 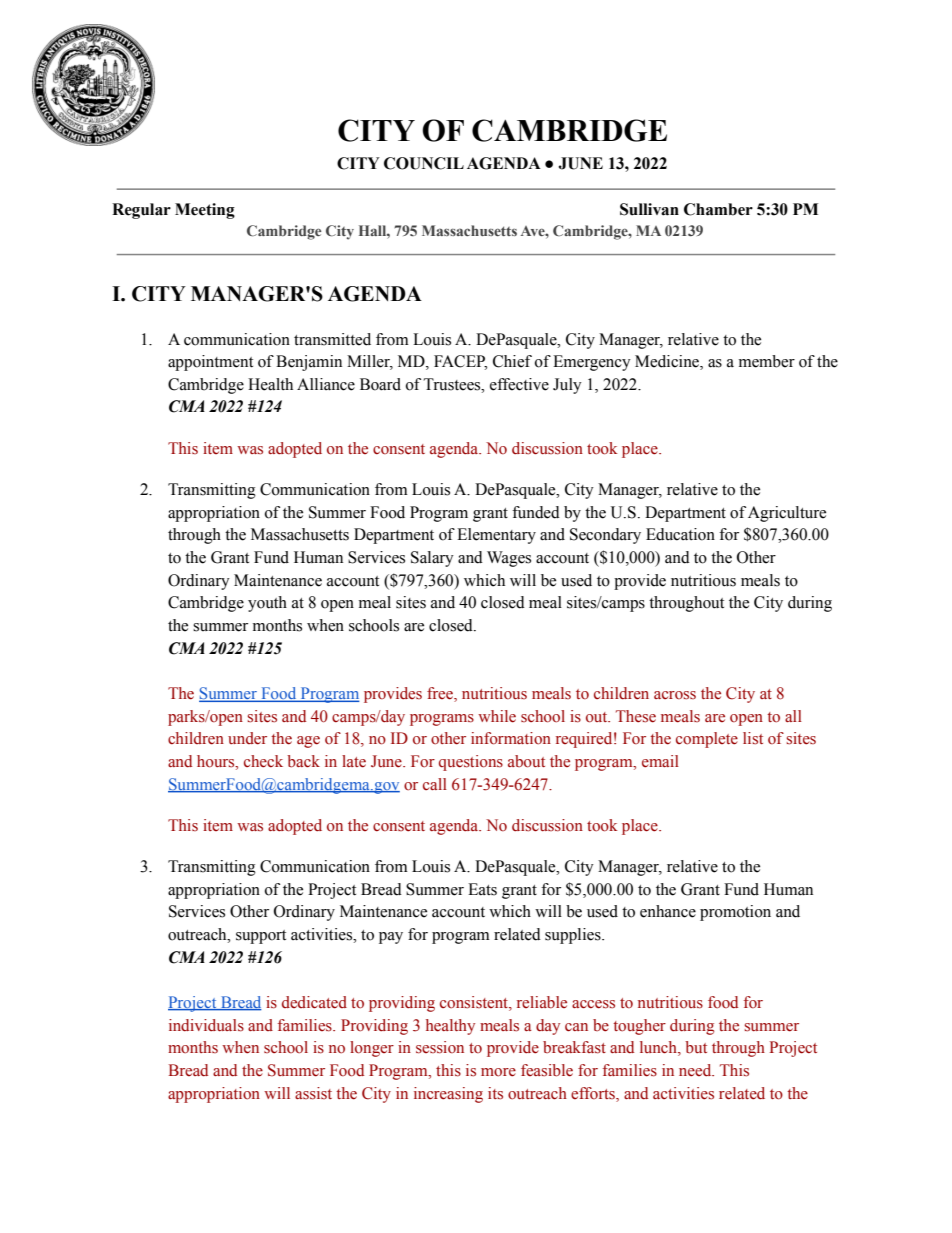 I want to click on youth, so click(x=267, y=604).
